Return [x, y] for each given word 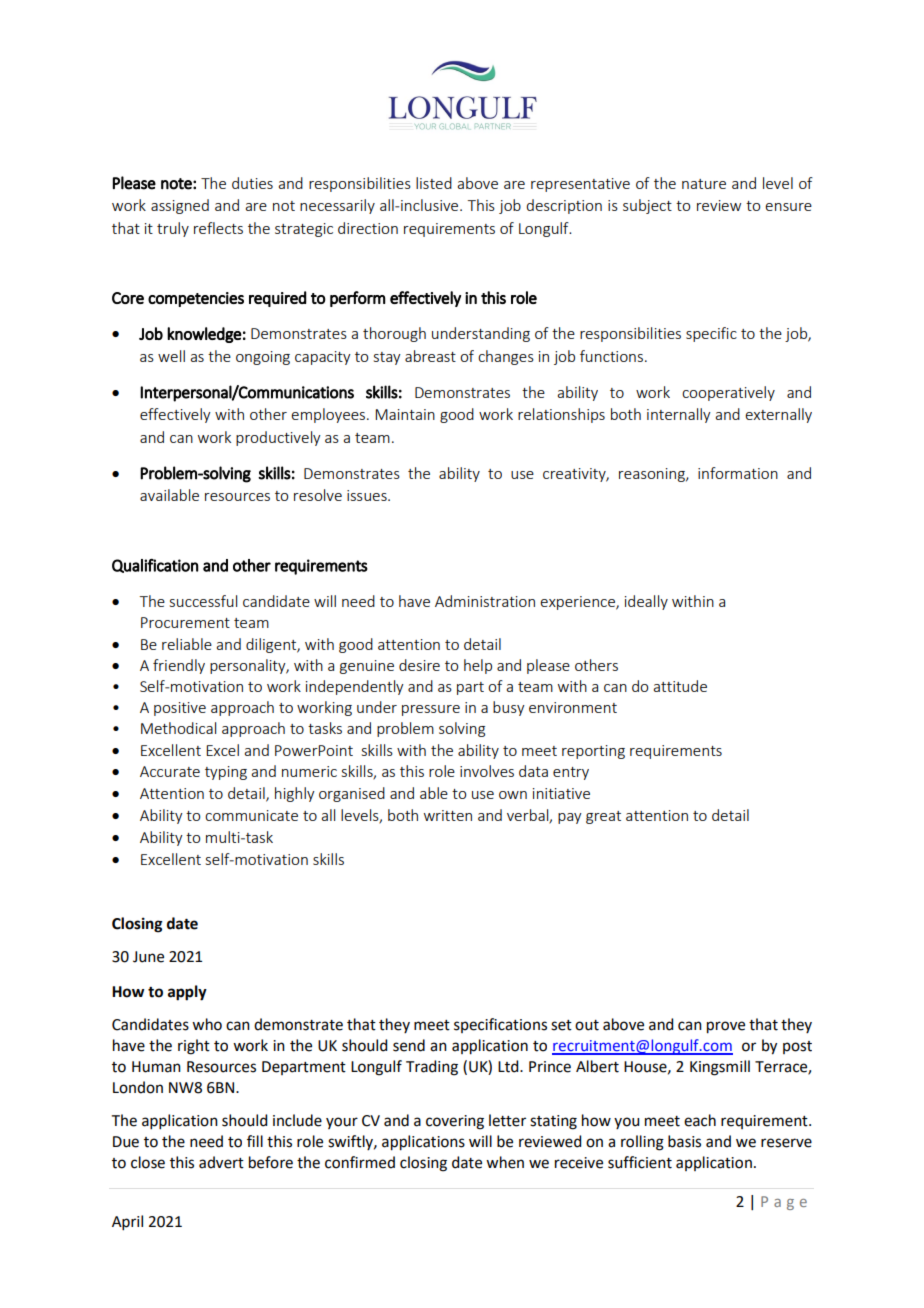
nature [704, 184]
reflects [218, 228]
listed [434, 183]
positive [180, 709]
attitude [680, 686]
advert [221, 1162]
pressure [431, 710]
